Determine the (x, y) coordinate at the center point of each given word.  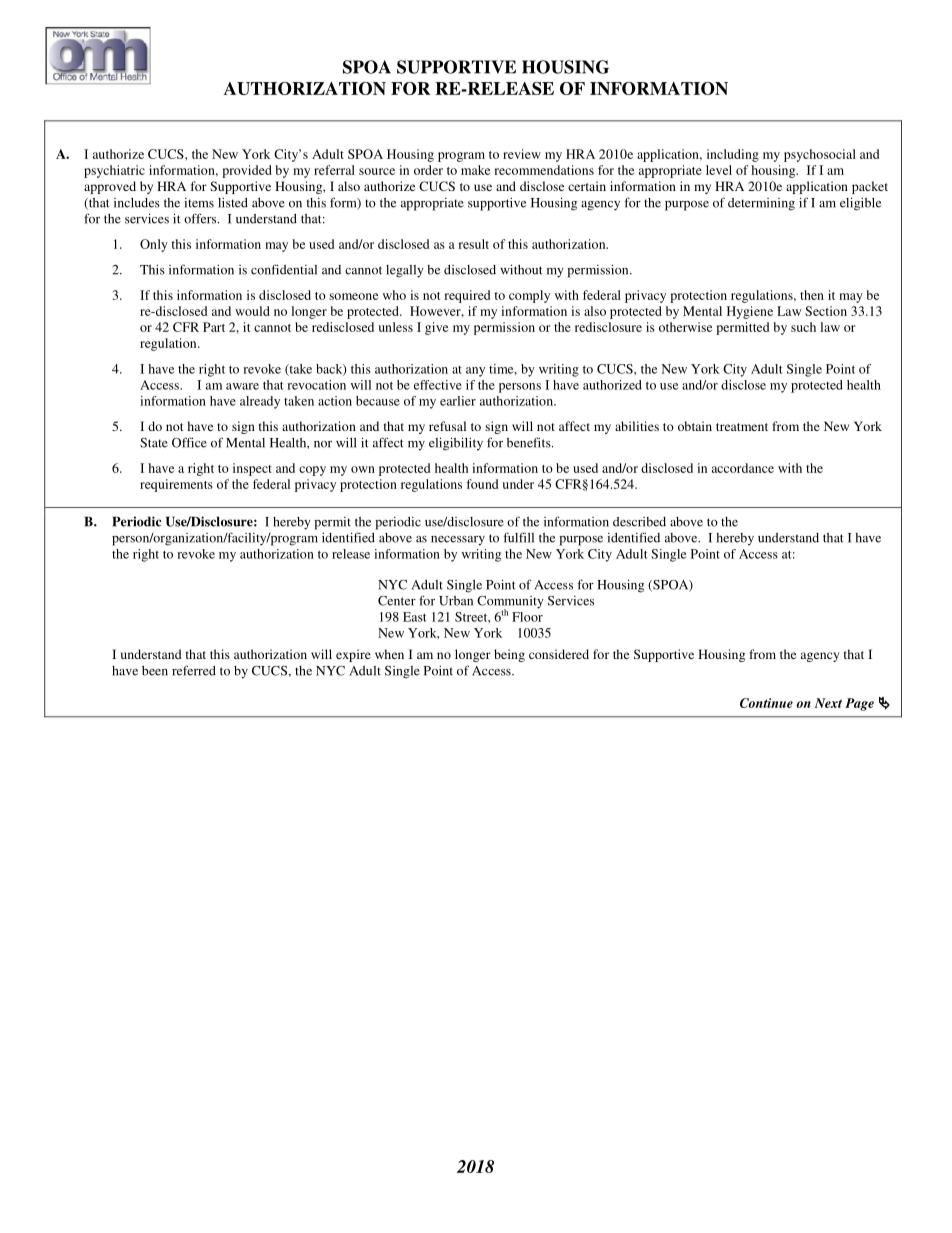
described (639, 522)
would (252, 311)
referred (194, 670)
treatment (742, 427)
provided (247, 171)
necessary (458, 541)
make (475, 170)
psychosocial (820, 155)
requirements (176, 485)
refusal (447, 426)
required (467, 296)
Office (189, 442)
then (812, 295)
